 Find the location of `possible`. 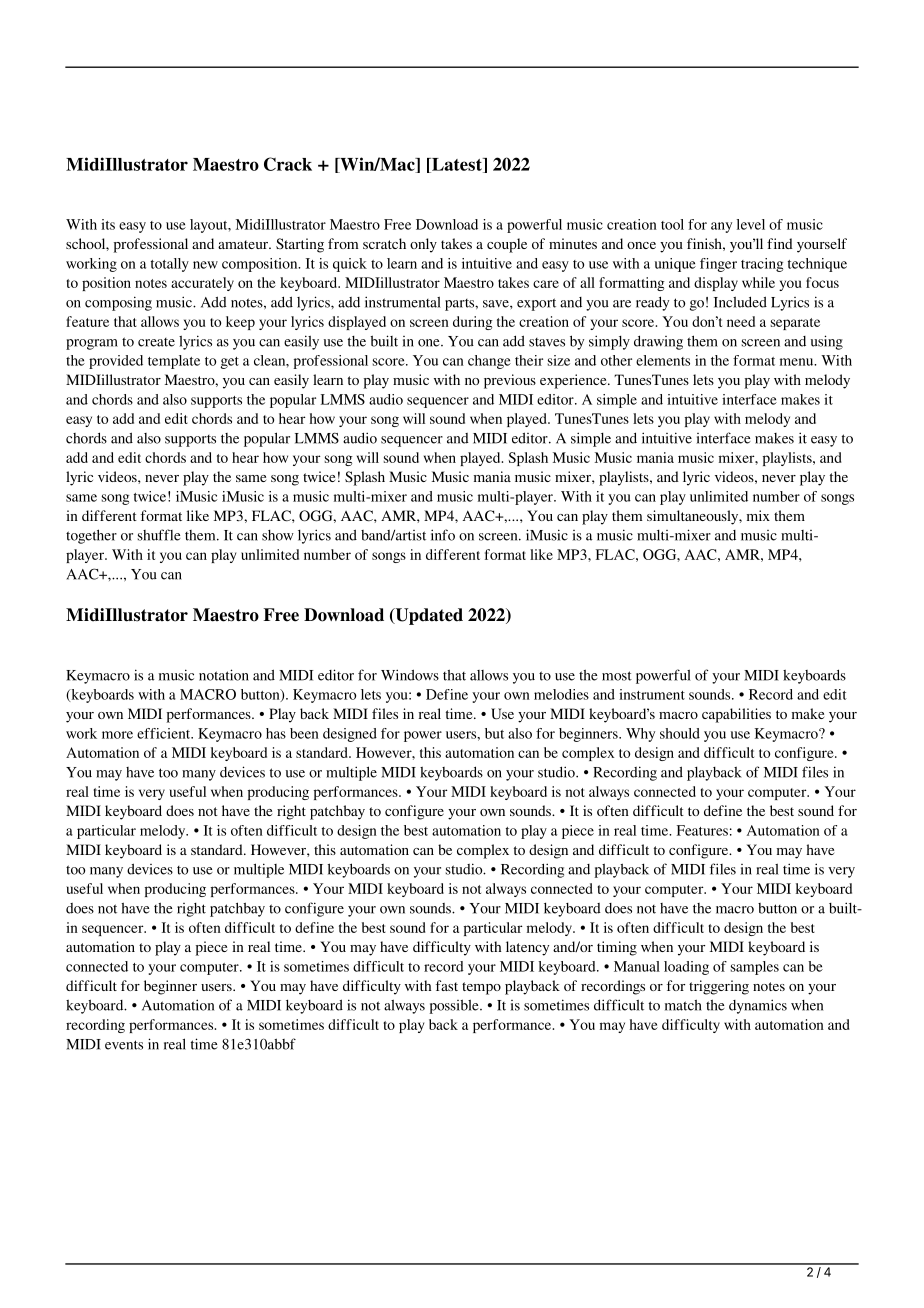

possible is located at coordinates (455, 1006).
